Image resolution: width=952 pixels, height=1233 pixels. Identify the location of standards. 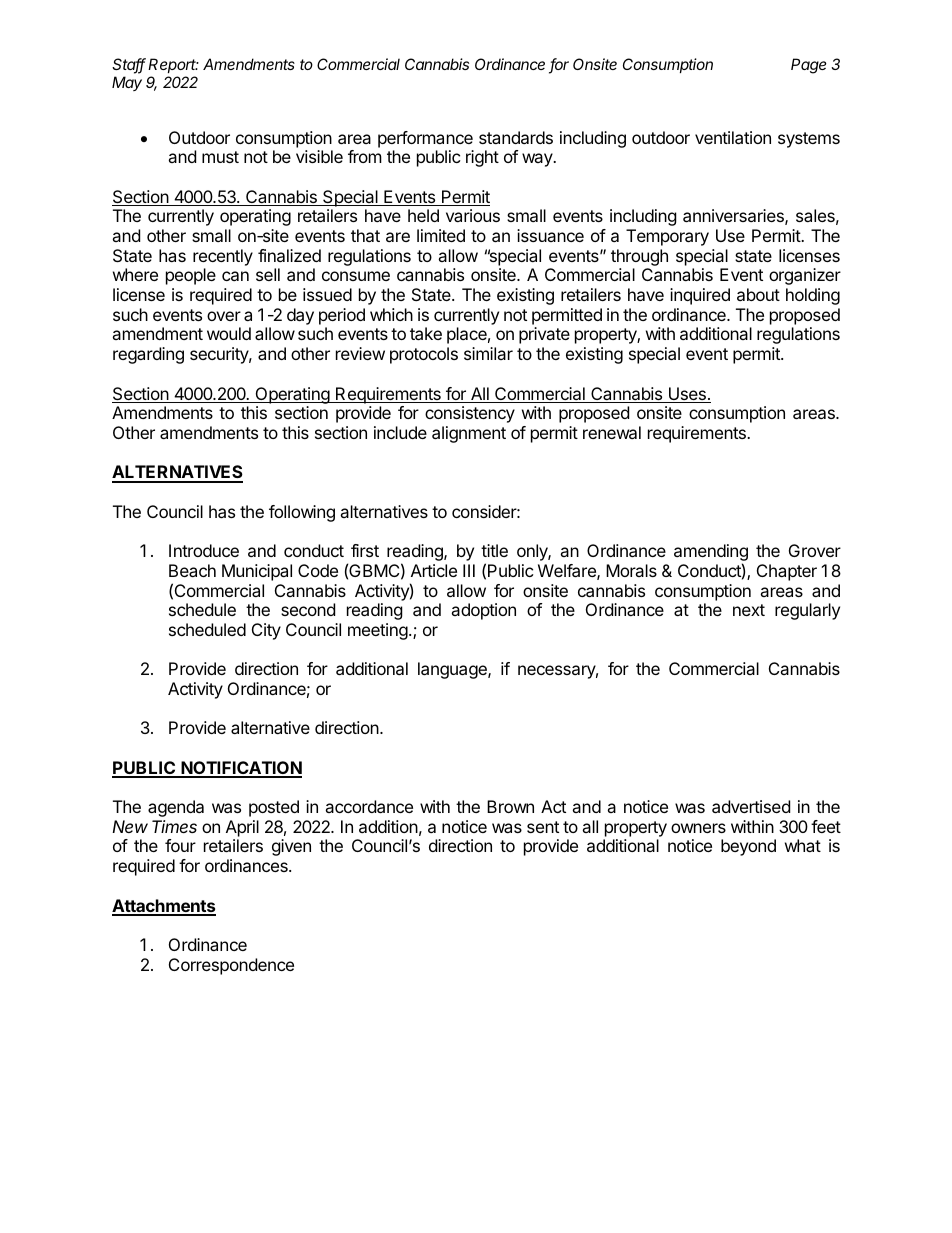
(516, 137).
